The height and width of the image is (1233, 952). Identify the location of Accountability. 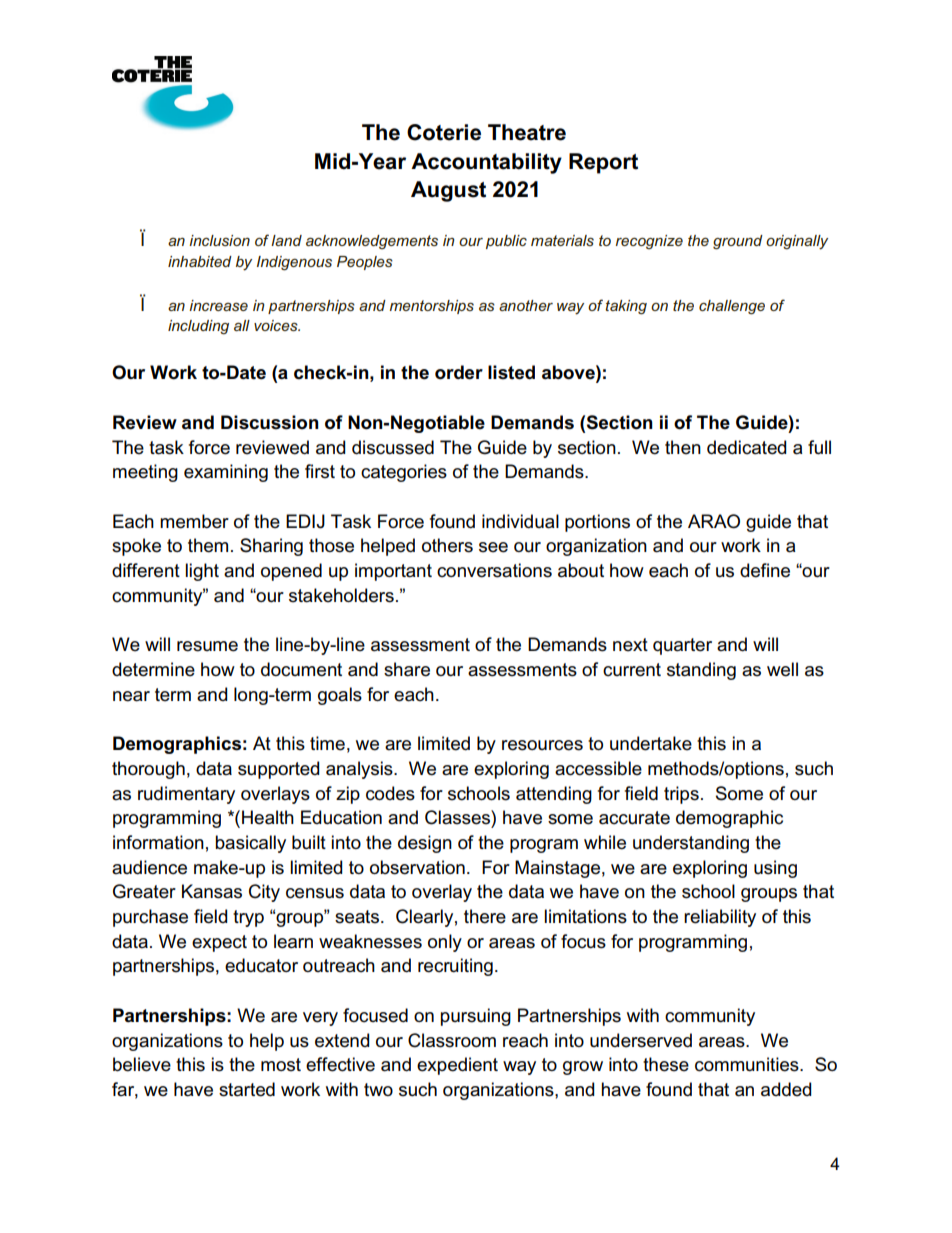
(486, 163).
